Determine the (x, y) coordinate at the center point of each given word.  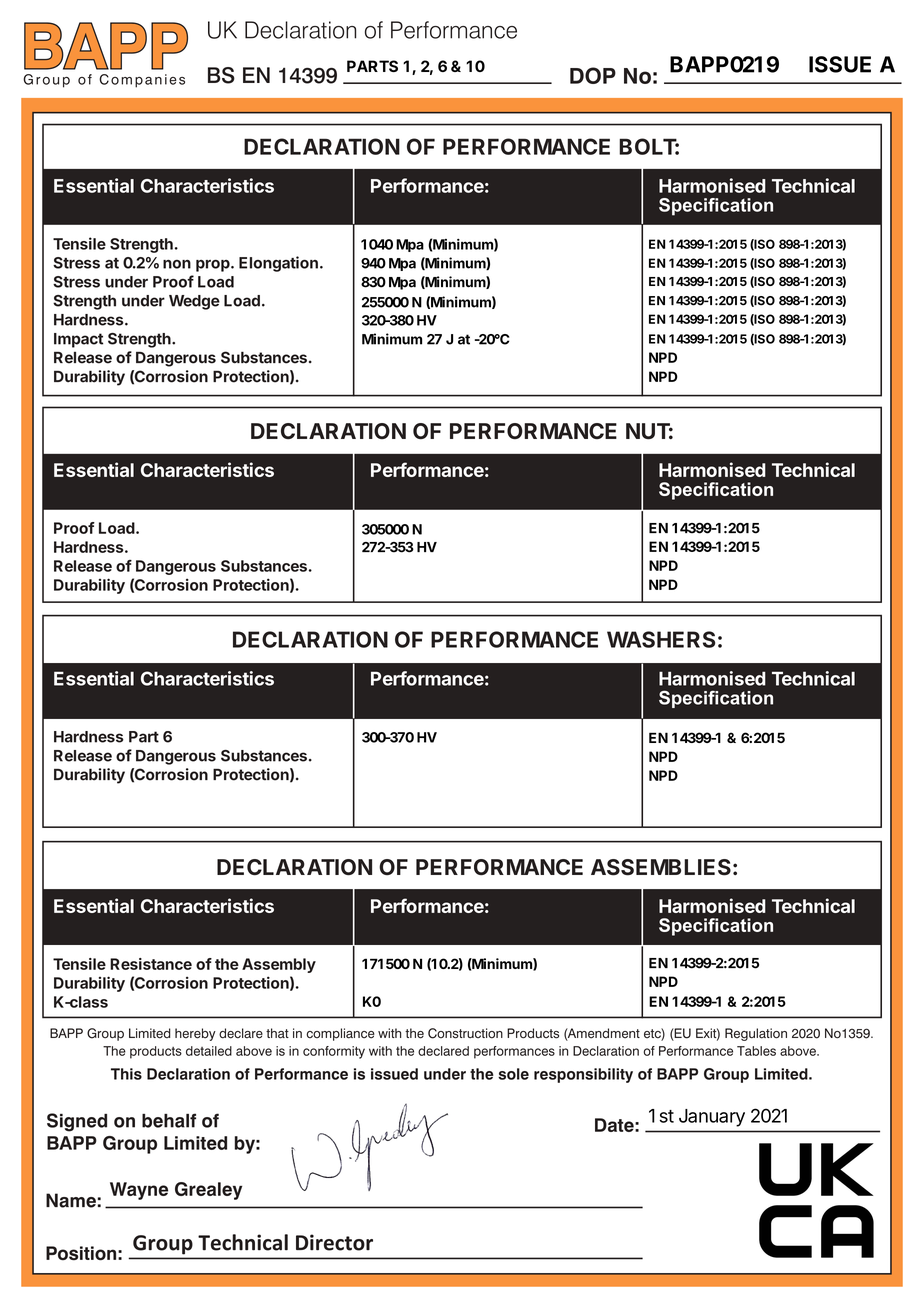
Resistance (151, 964)
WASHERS (661, 639)
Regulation (756, 1034)
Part (144, 737)
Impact (78, 340)
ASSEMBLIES (661, 867)
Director (334, 1242)
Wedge (194, 302)
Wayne (139, 1191)
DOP (593, 75)
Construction (465, 1033)
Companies (142, 81)
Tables (756, 1051)
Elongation (278, 264)
